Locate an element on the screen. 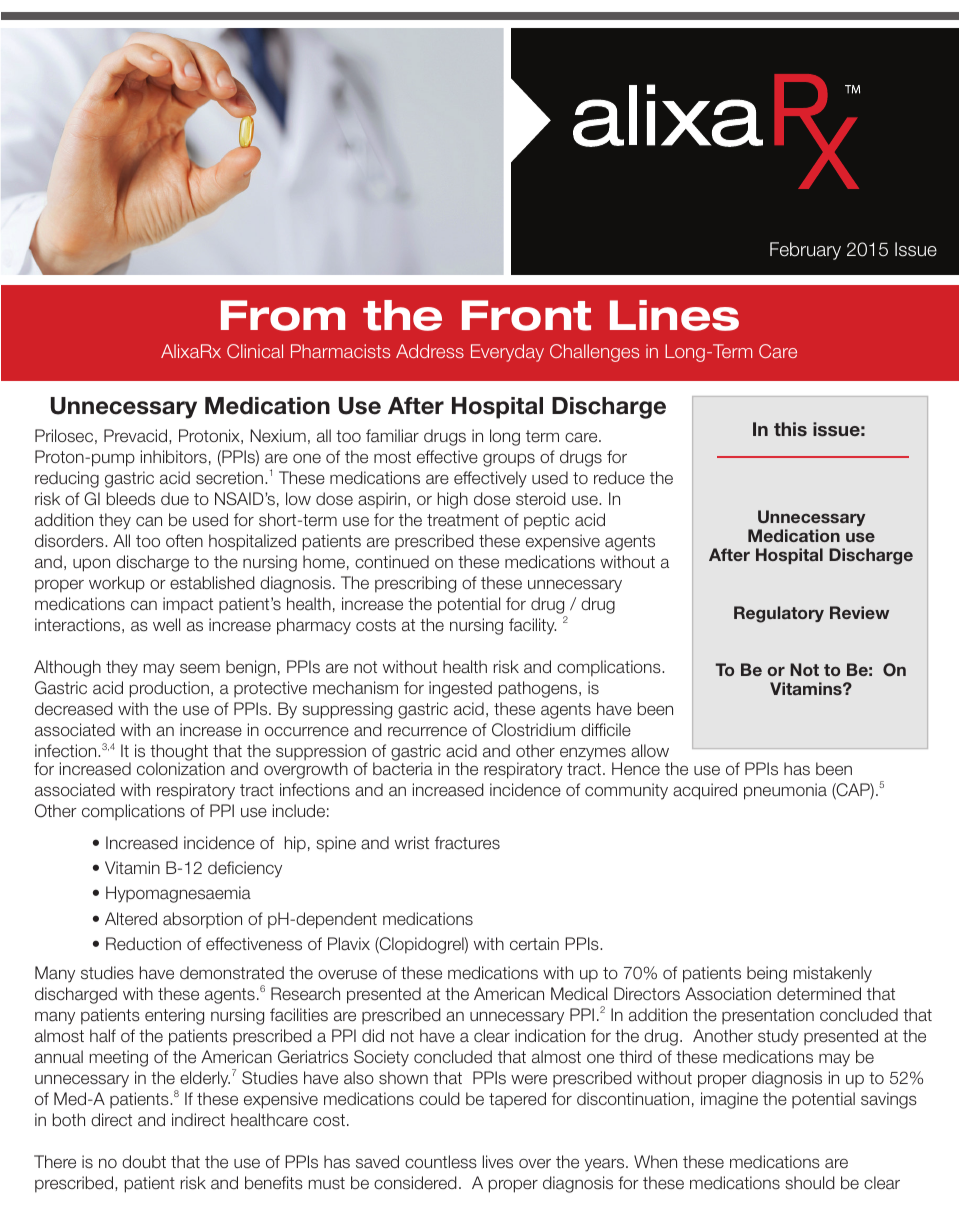  From is located at coordinates (283, 315).
